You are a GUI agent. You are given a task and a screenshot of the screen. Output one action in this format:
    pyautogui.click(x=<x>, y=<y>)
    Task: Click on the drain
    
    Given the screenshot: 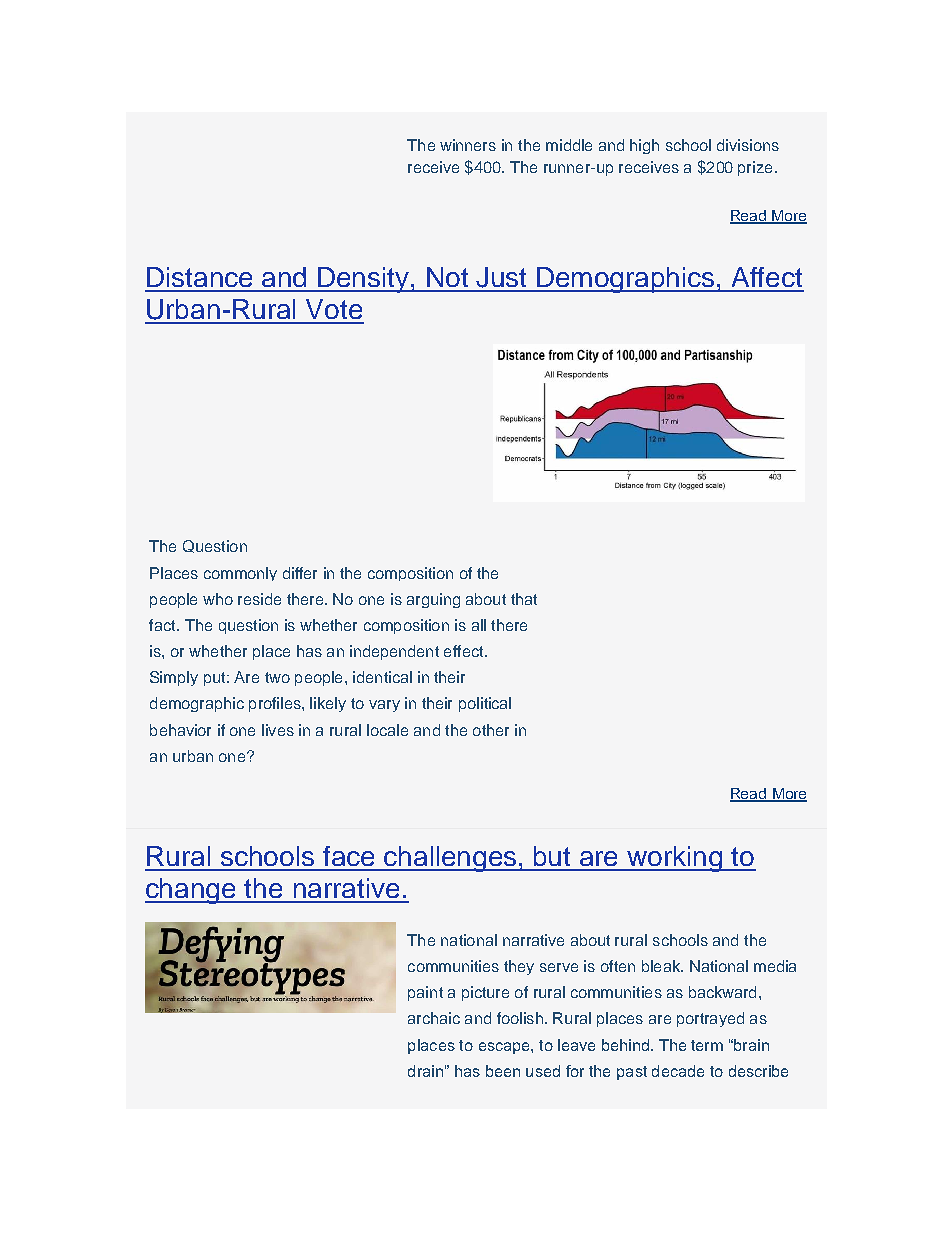 What is the action you would take?
    pyautogui.click(x=425, y=1071)
